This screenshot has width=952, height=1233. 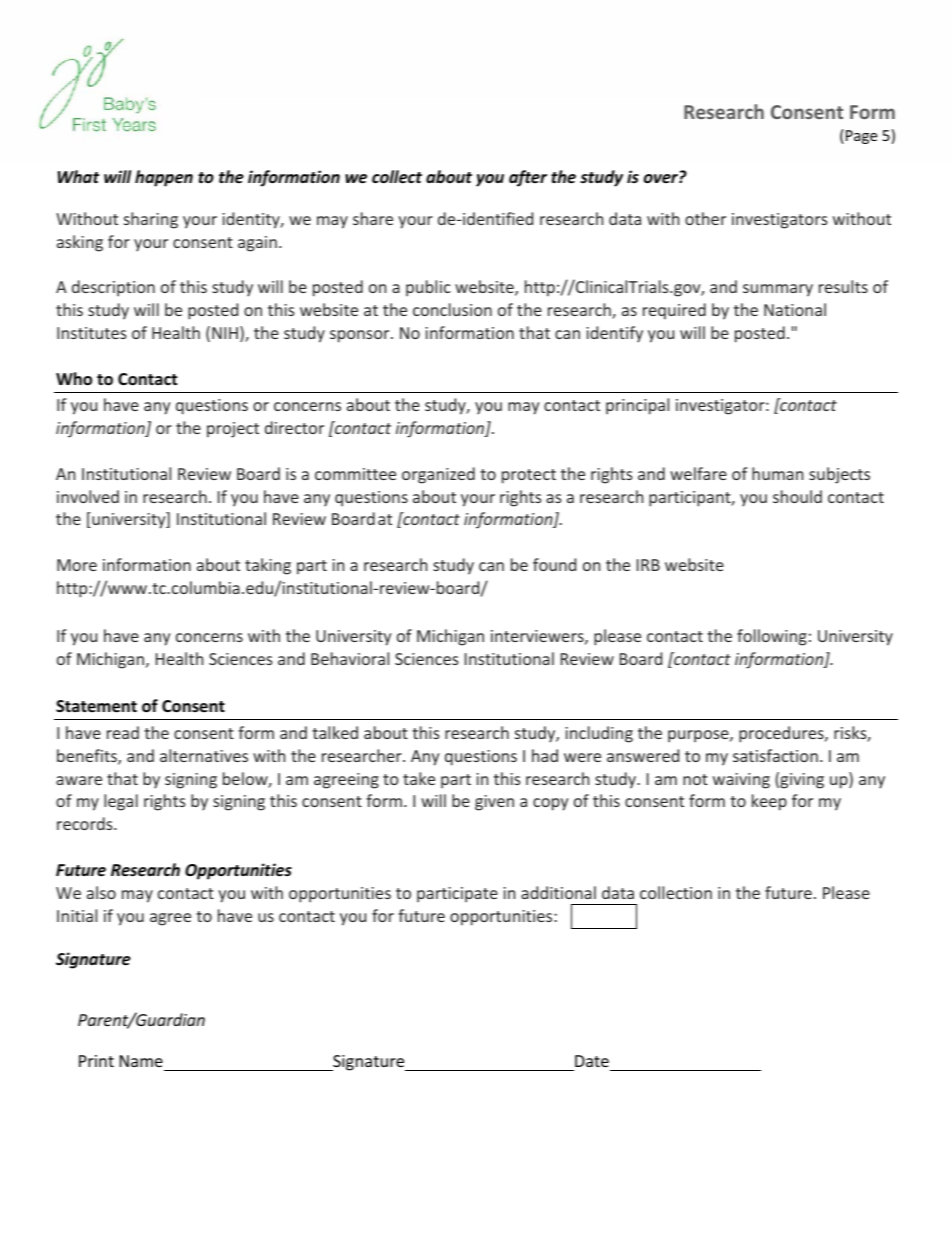 I want to click on after, so click(x=528, y=178).
